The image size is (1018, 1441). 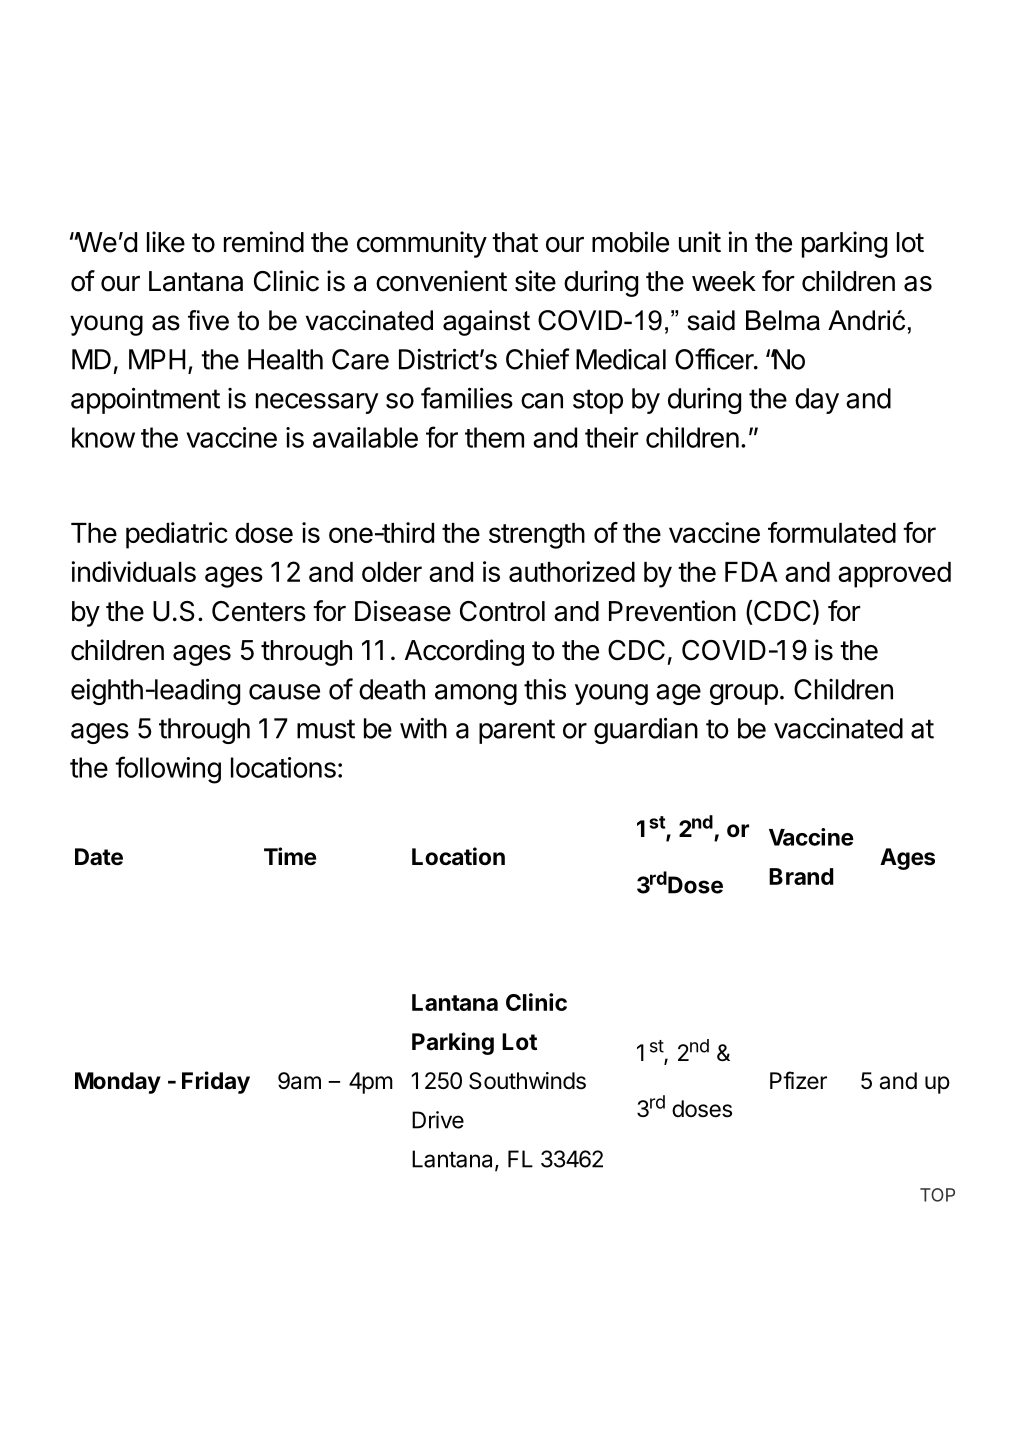 What do you see at coordinates (216, 1082) in the screenshot?
I see `Friday` at bounding box center [216, 1082].
